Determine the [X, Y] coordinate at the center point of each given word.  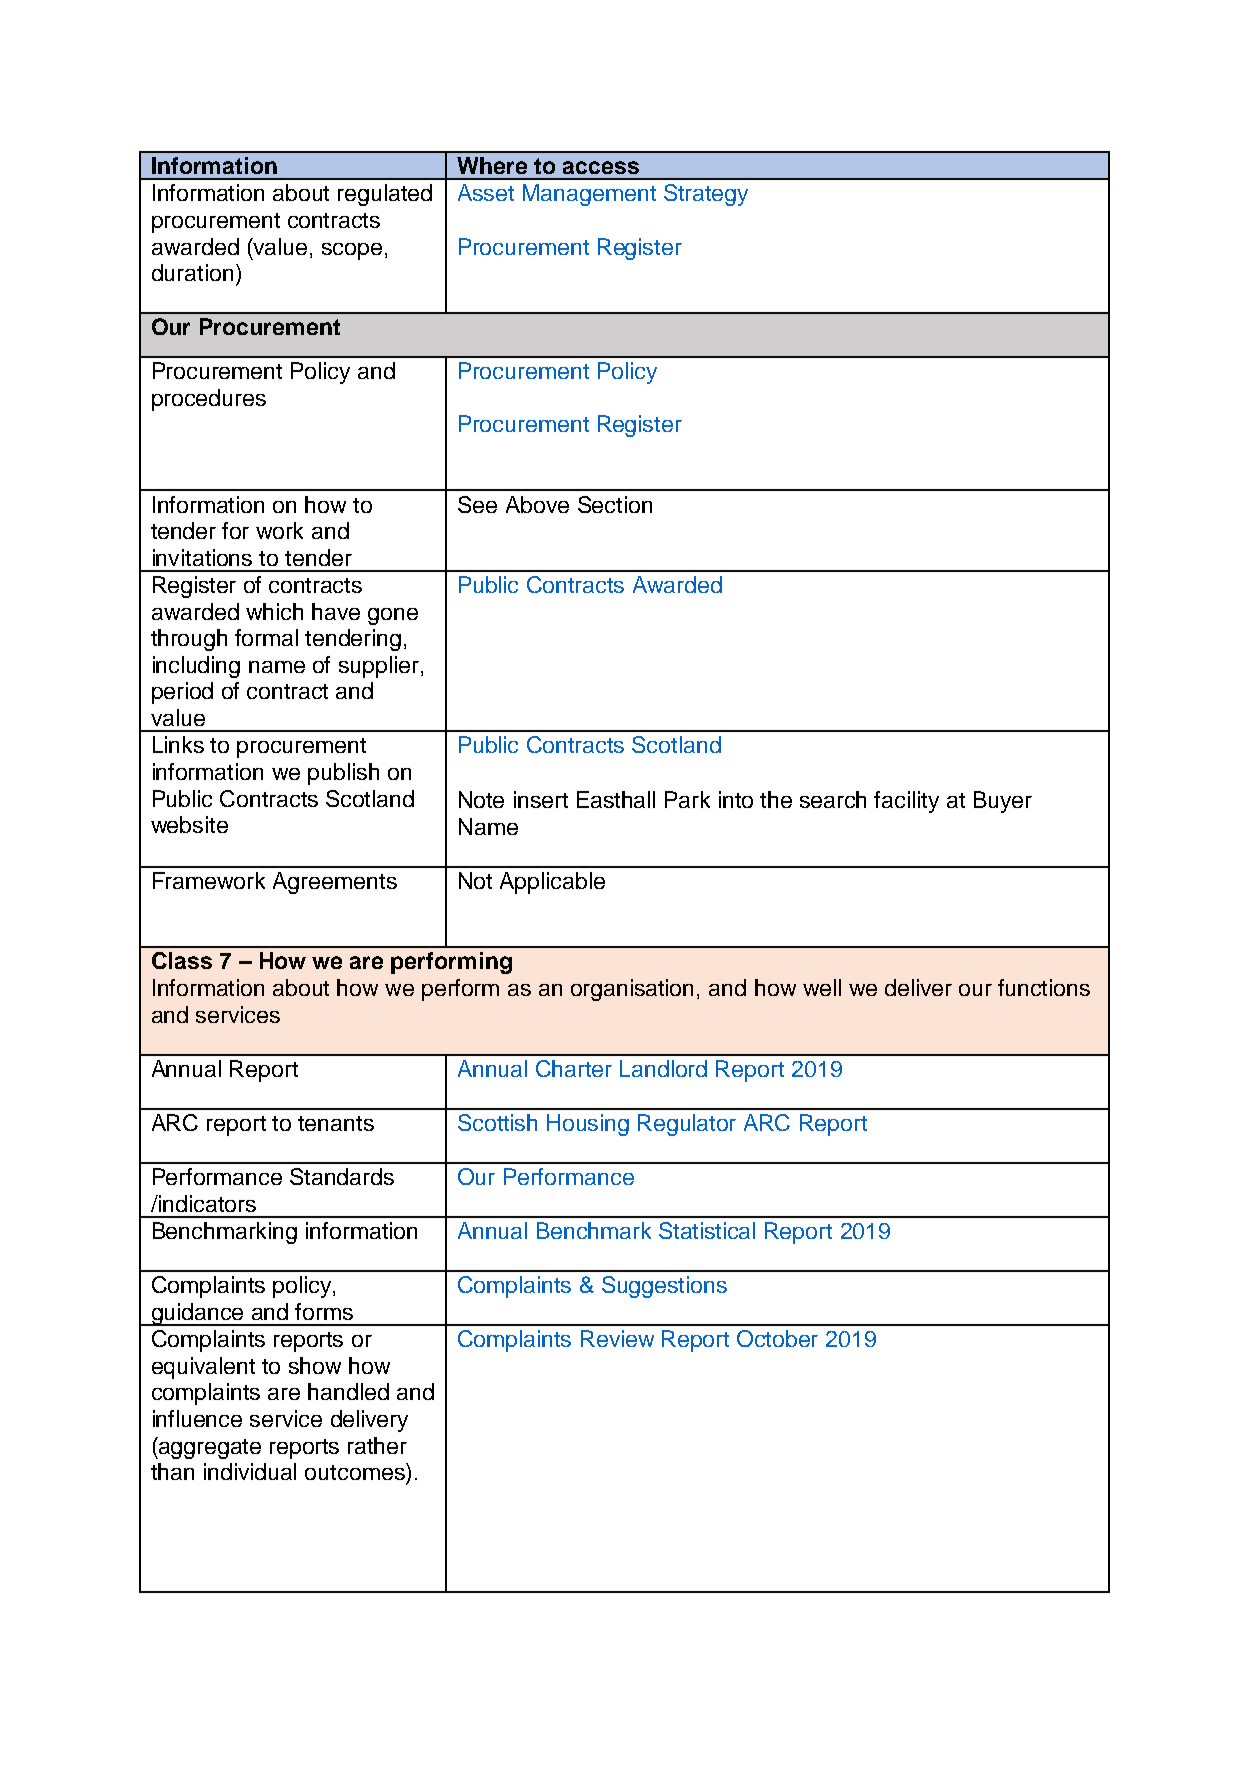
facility [906, 802]
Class [182, 960]
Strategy [706, 195]
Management [589, 195]
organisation [632, 990]
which [274, 611]
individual [250, 1471]
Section [615, 504]
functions [1044, 987]
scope [352, 251]
